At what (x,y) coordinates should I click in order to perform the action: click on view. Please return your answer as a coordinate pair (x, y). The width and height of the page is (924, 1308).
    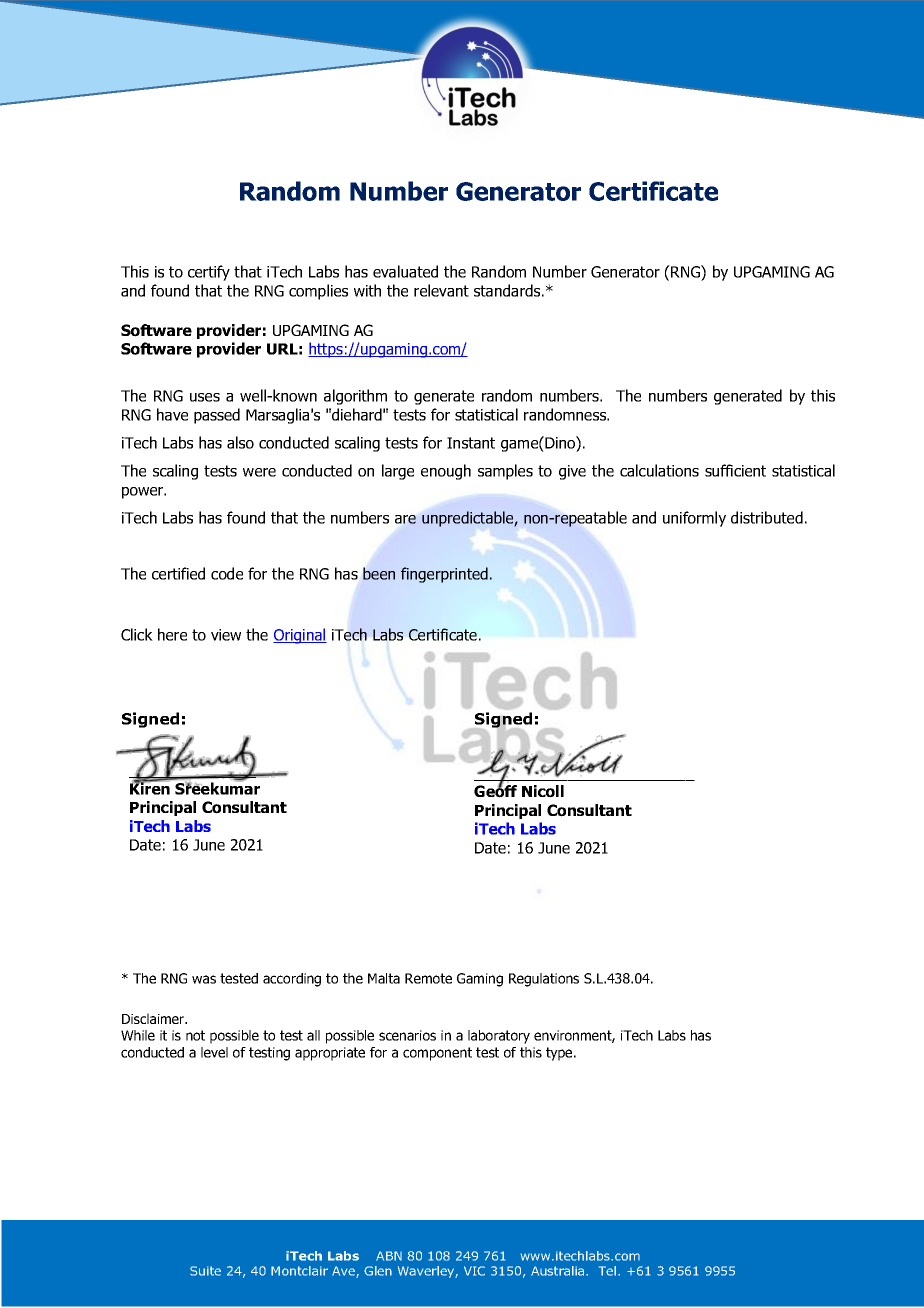
    Looking at the image, I should click on (226, 635).
